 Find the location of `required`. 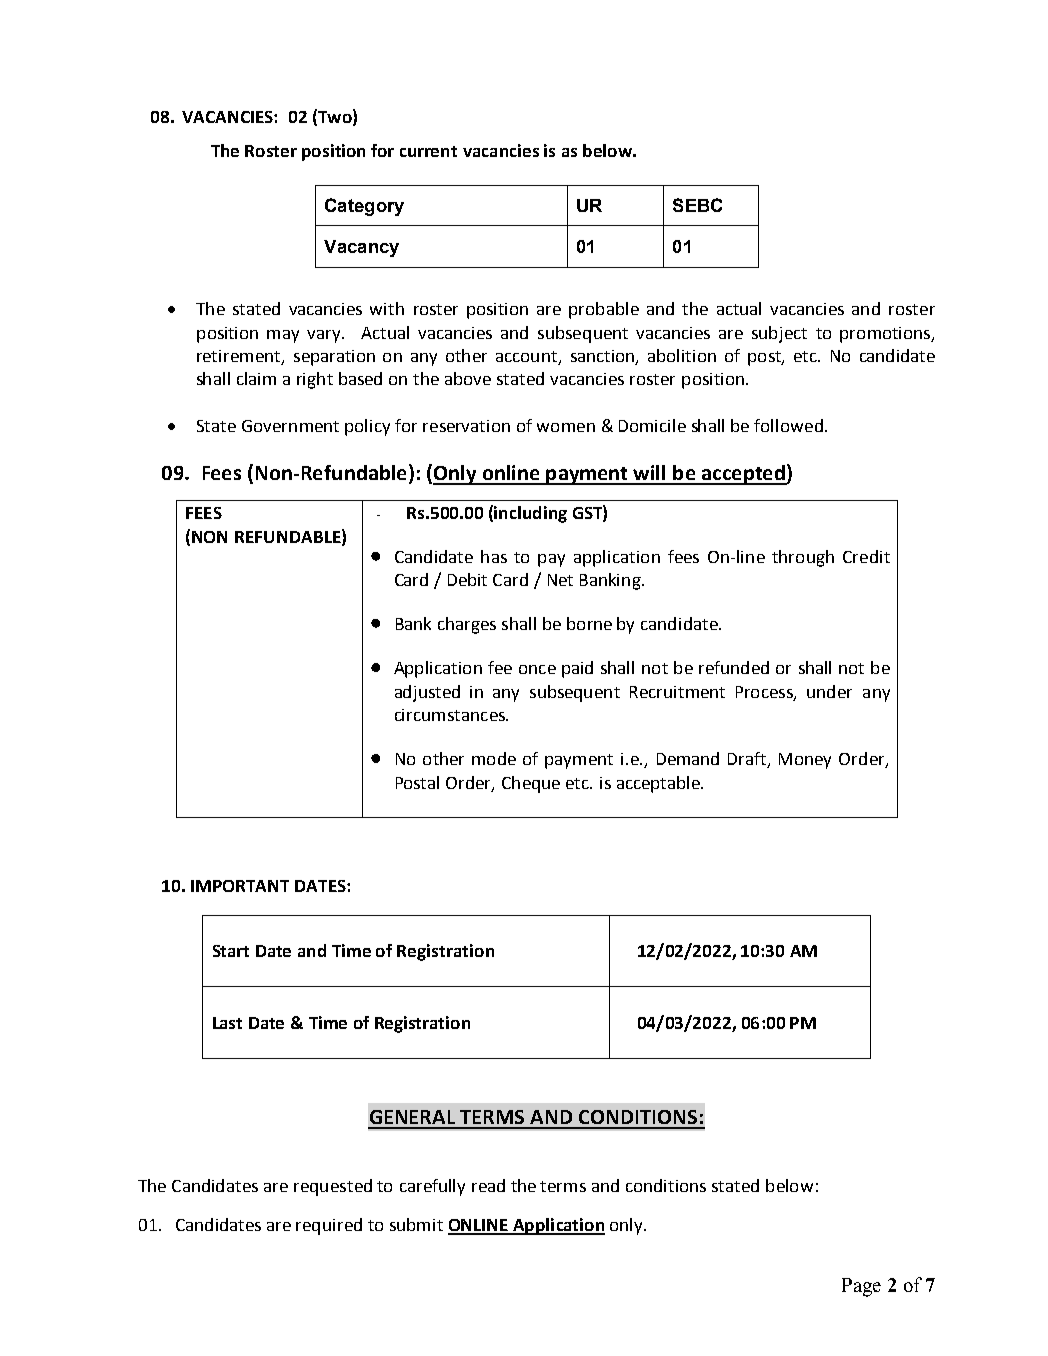

required is located at coordinates (329, 1226).
